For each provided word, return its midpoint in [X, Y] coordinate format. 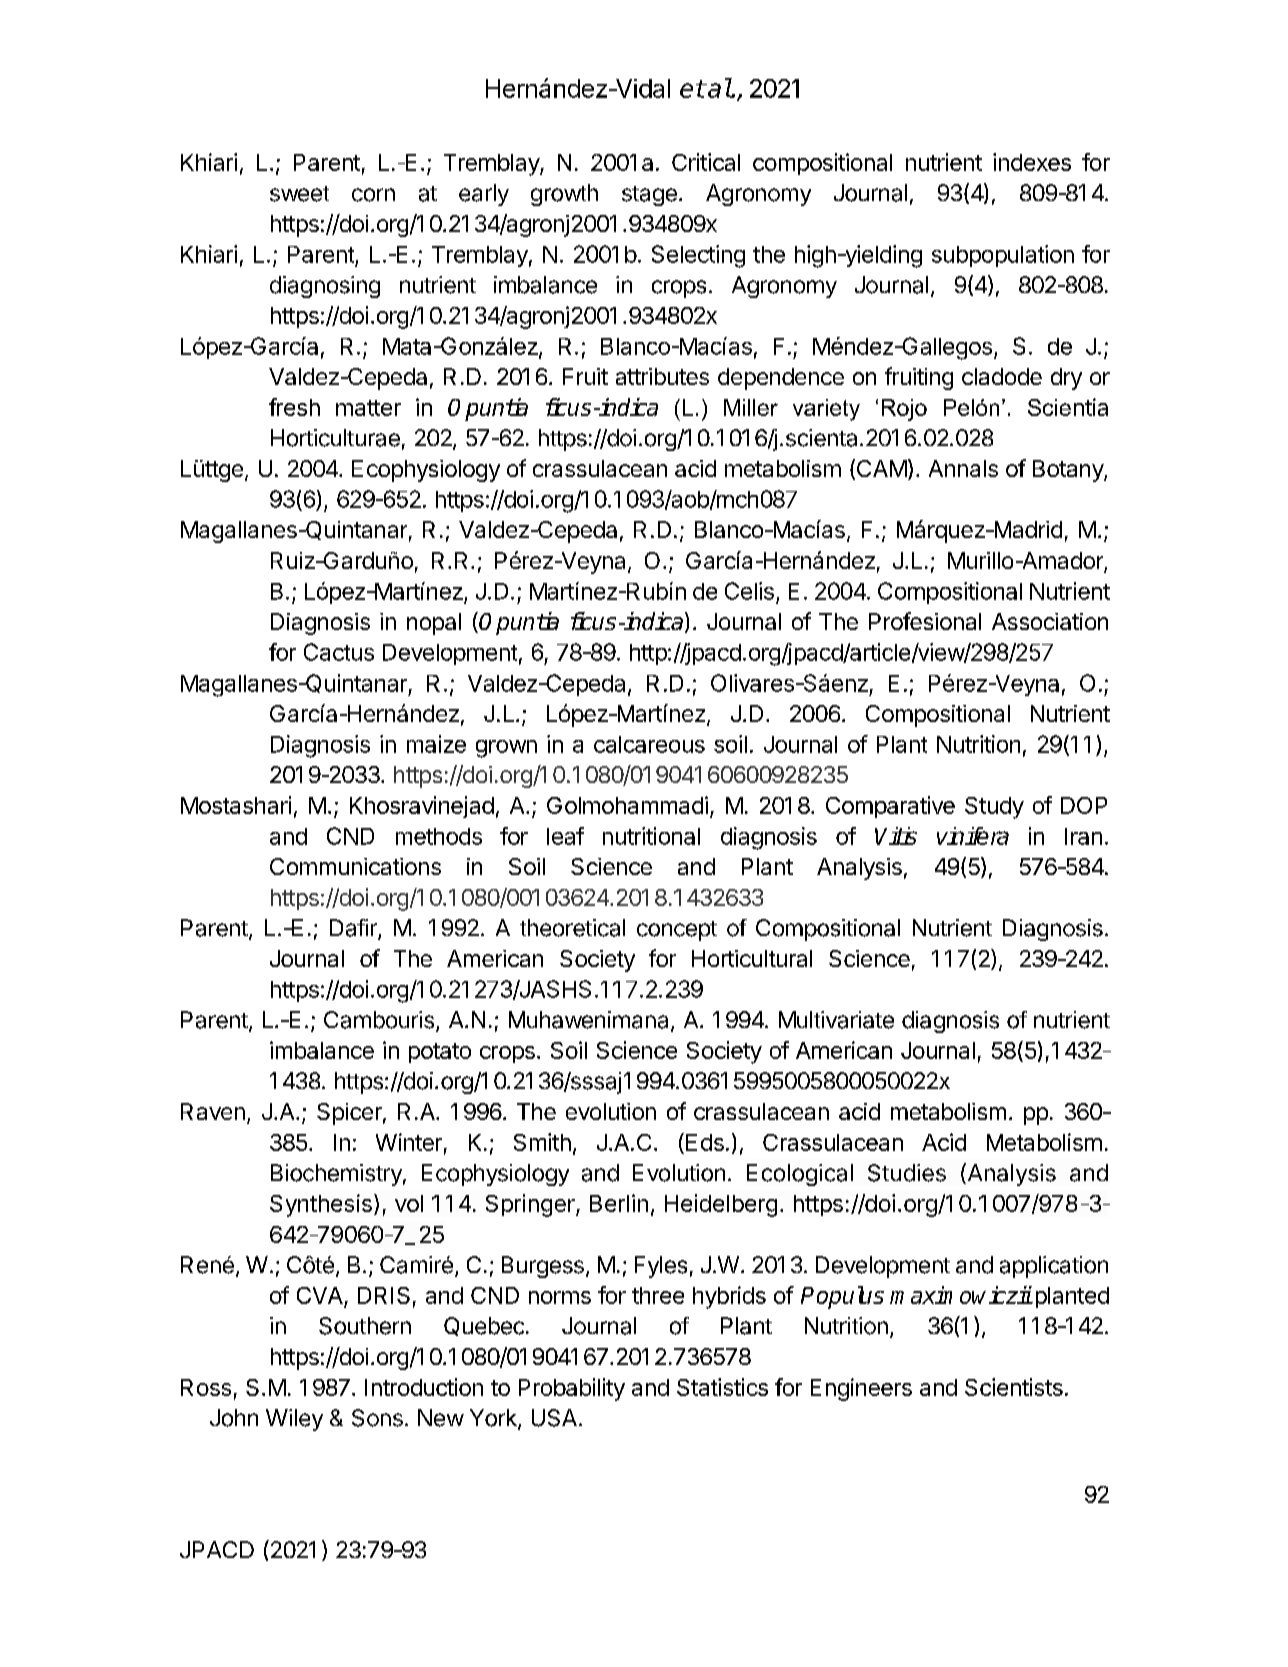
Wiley [294, 1420]
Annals [963, 468]
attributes [662, 376]
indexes [1032, 162]
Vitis [896, 836]
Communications [355, 866]
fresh [294, 407]
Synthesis [321, 1205]
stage [649, 196]
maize [436, 744]
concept [677, 931]
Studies [907, 1173]
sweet [299, 194]
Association [1050, 621]
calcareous [649, 744]
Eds [705, 1142]
